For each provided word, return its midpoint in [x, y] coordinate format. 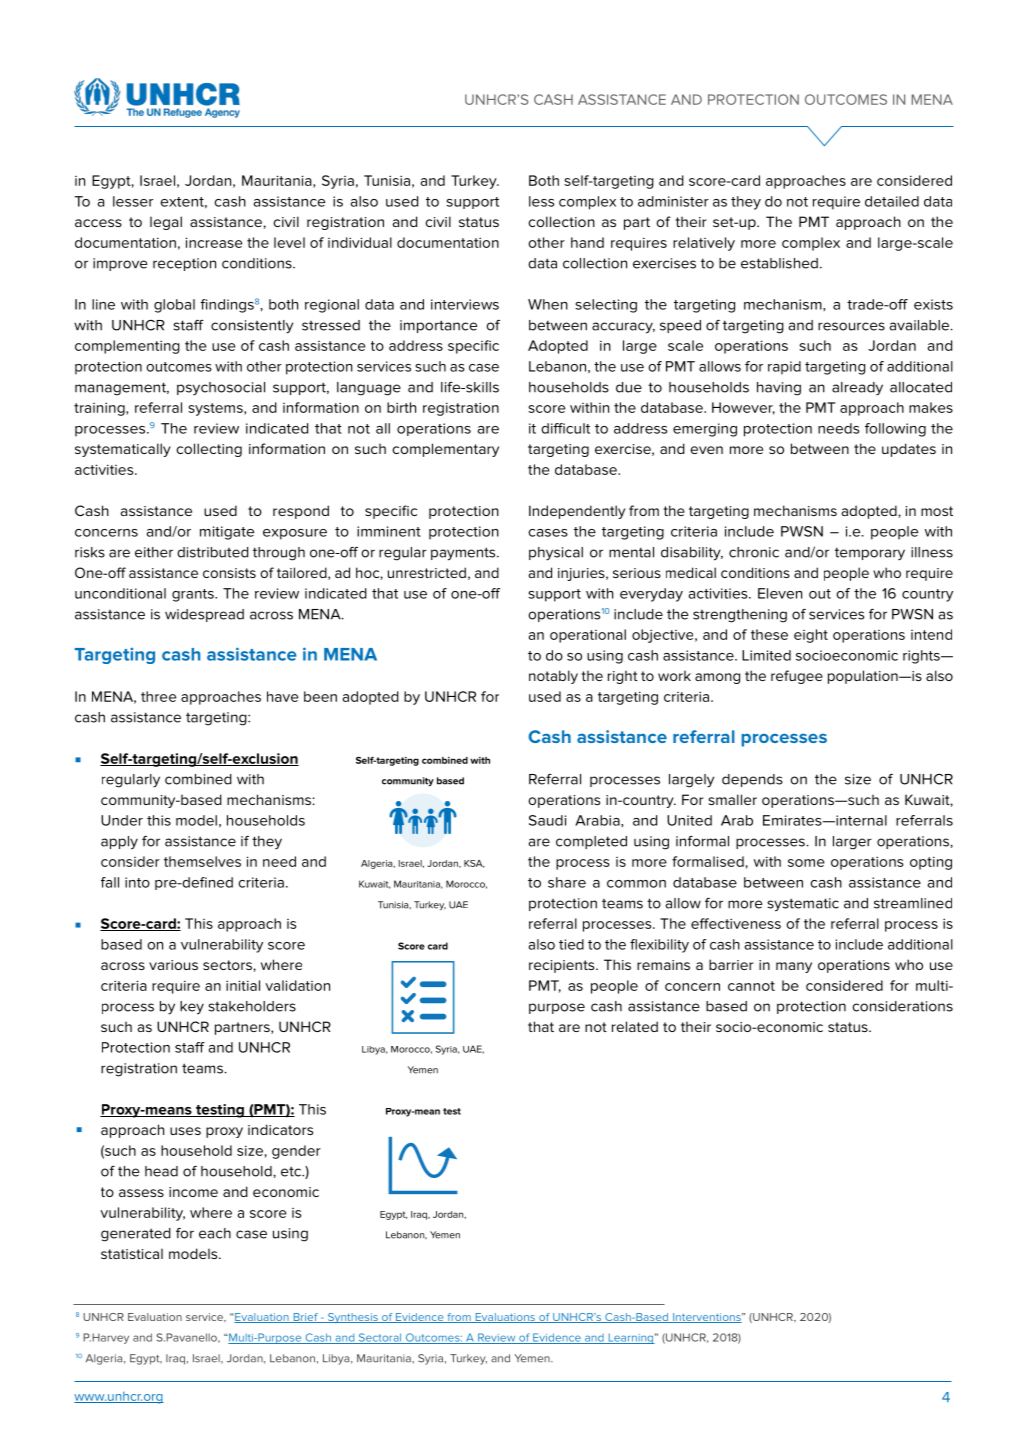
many [794, 967]
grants [194, 595]
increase [214, 242]
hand [587, 242]
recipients [563, 966]
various [173, 965]
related [635, 1026]
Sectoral [380, 1338]
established [779, 263]
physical [556, 554]
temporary [870, 553]
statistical [132, 1253]
